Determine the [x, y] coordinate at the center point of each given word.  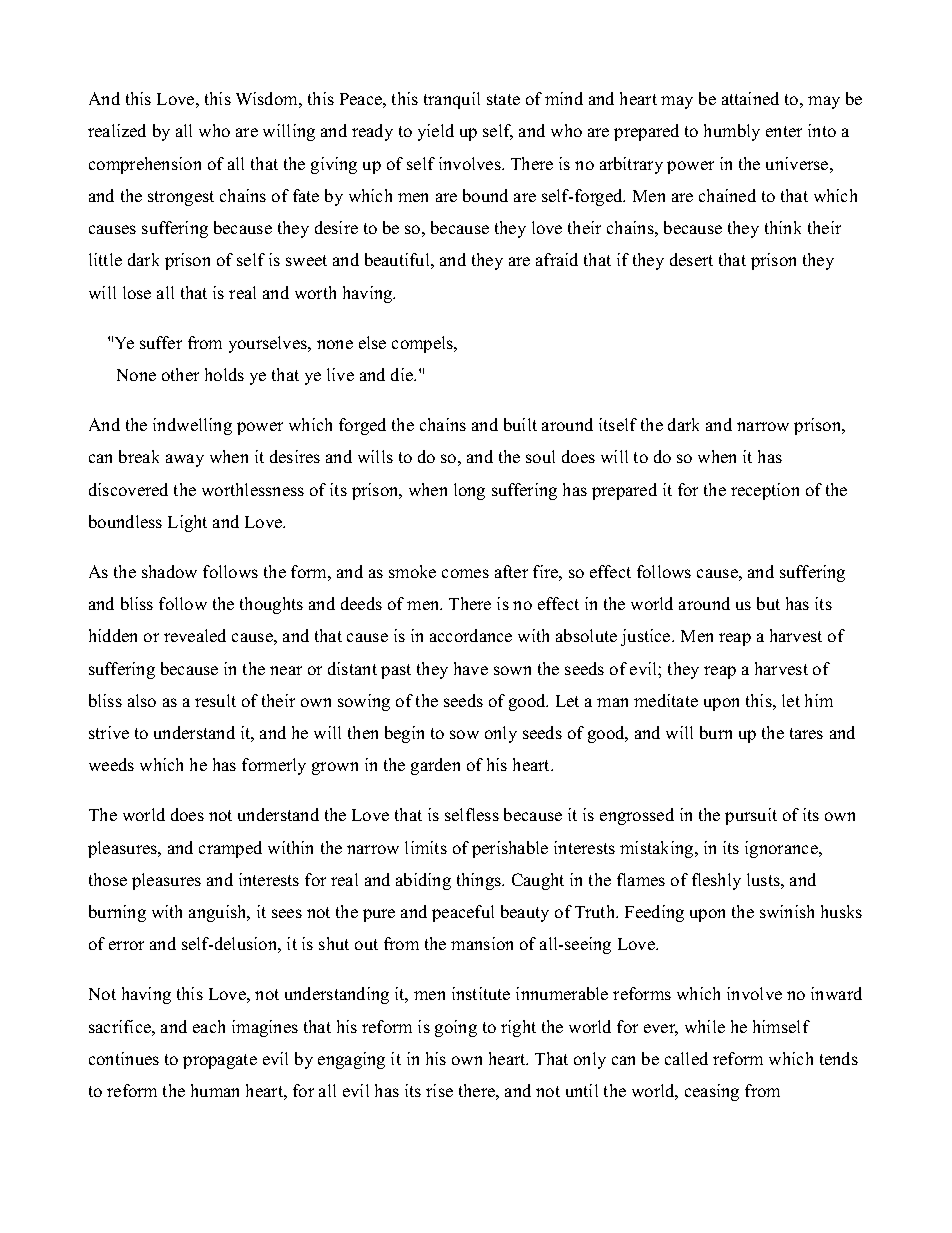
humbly [732, 132]
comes [465, 573]
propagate [220, 1061]
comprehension [145, 165]
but [768, 603]
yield [436, 132]
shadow [169, 571]
